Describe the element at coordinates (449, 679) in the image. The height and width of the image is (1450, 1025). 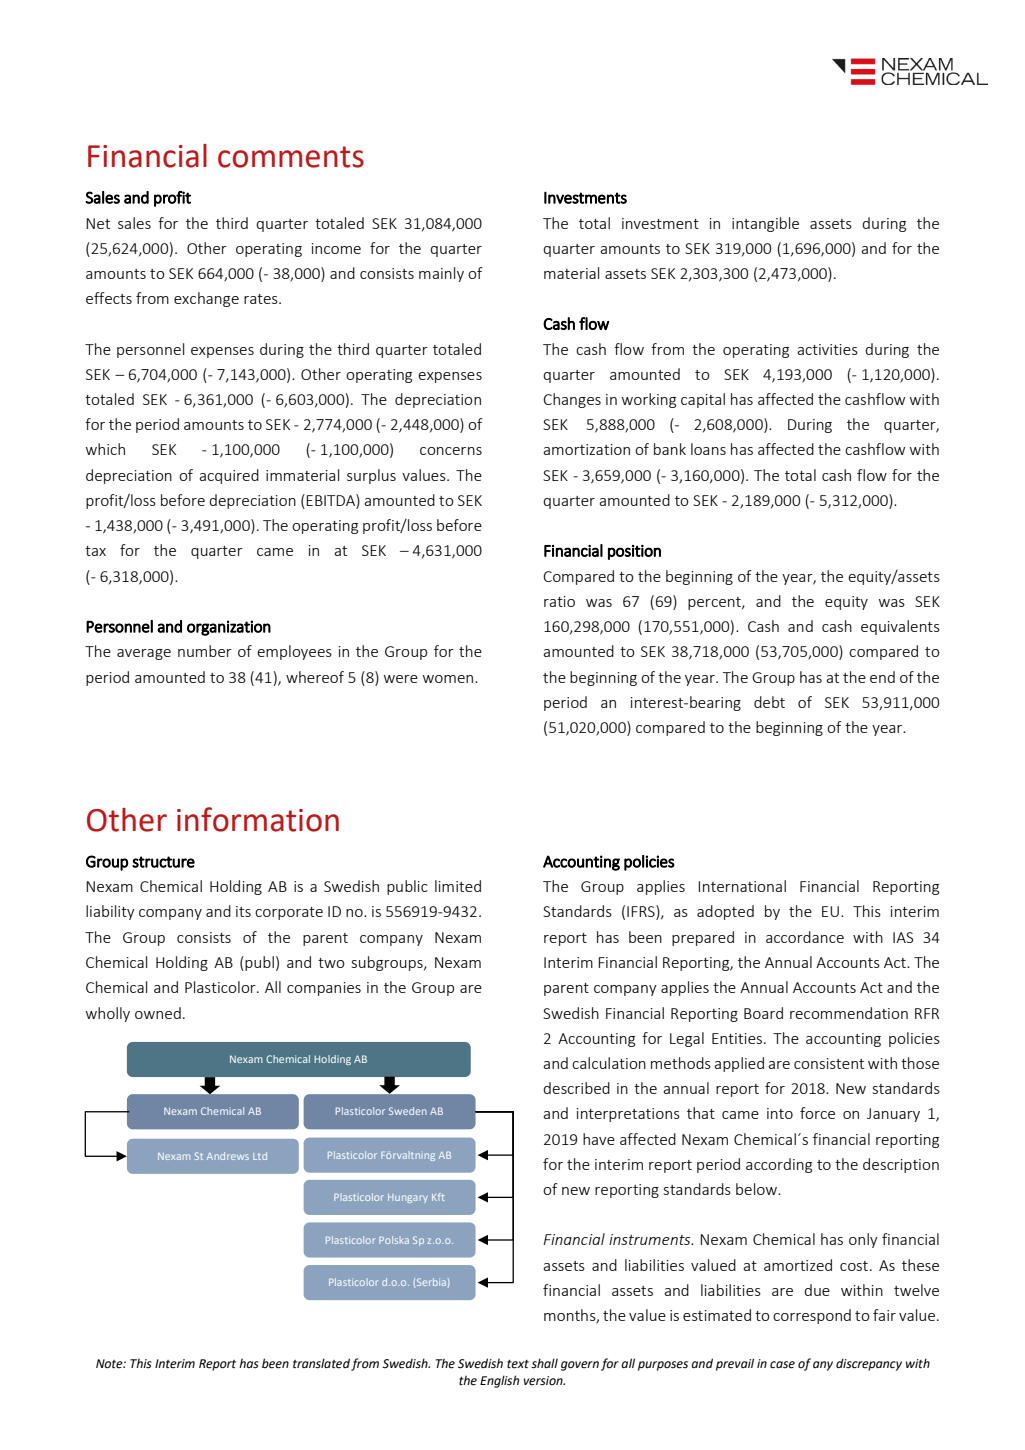
I see `women` at that location.
